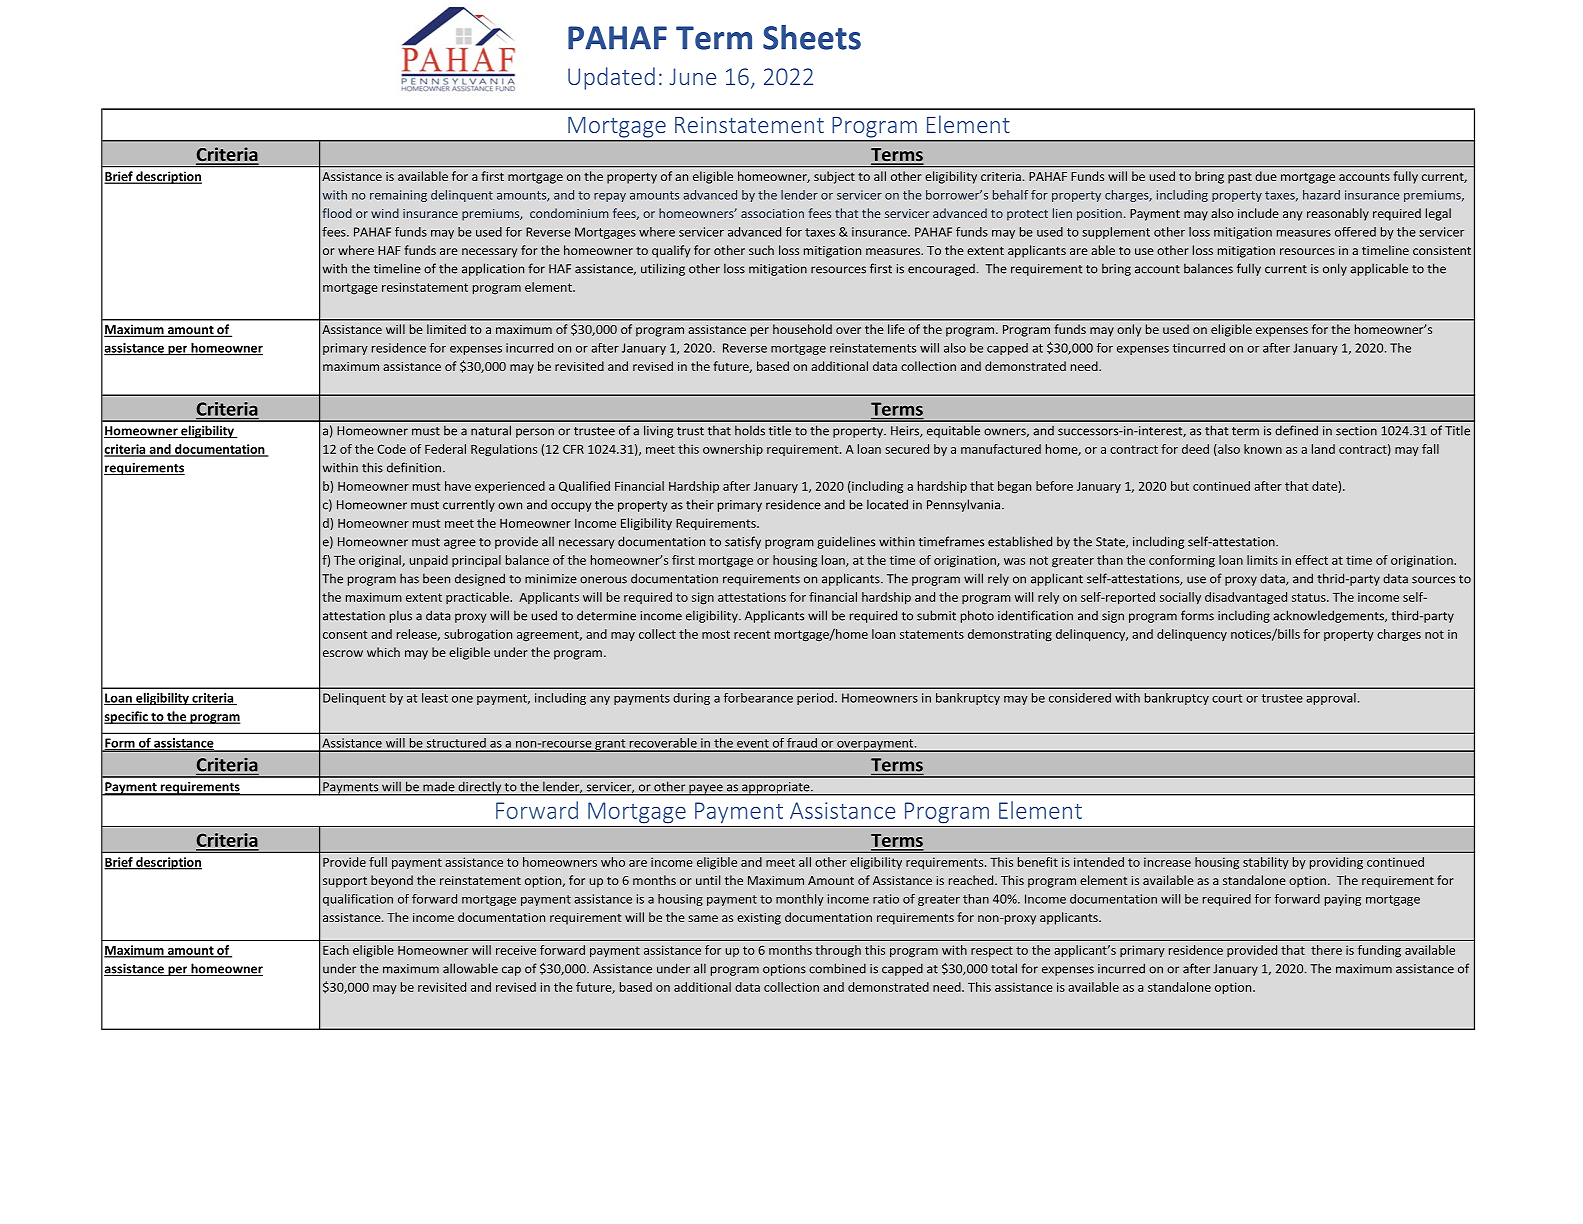  Describe the element at coordinates (812, 37) in the screenshot. I see `Sheets` at that location.
